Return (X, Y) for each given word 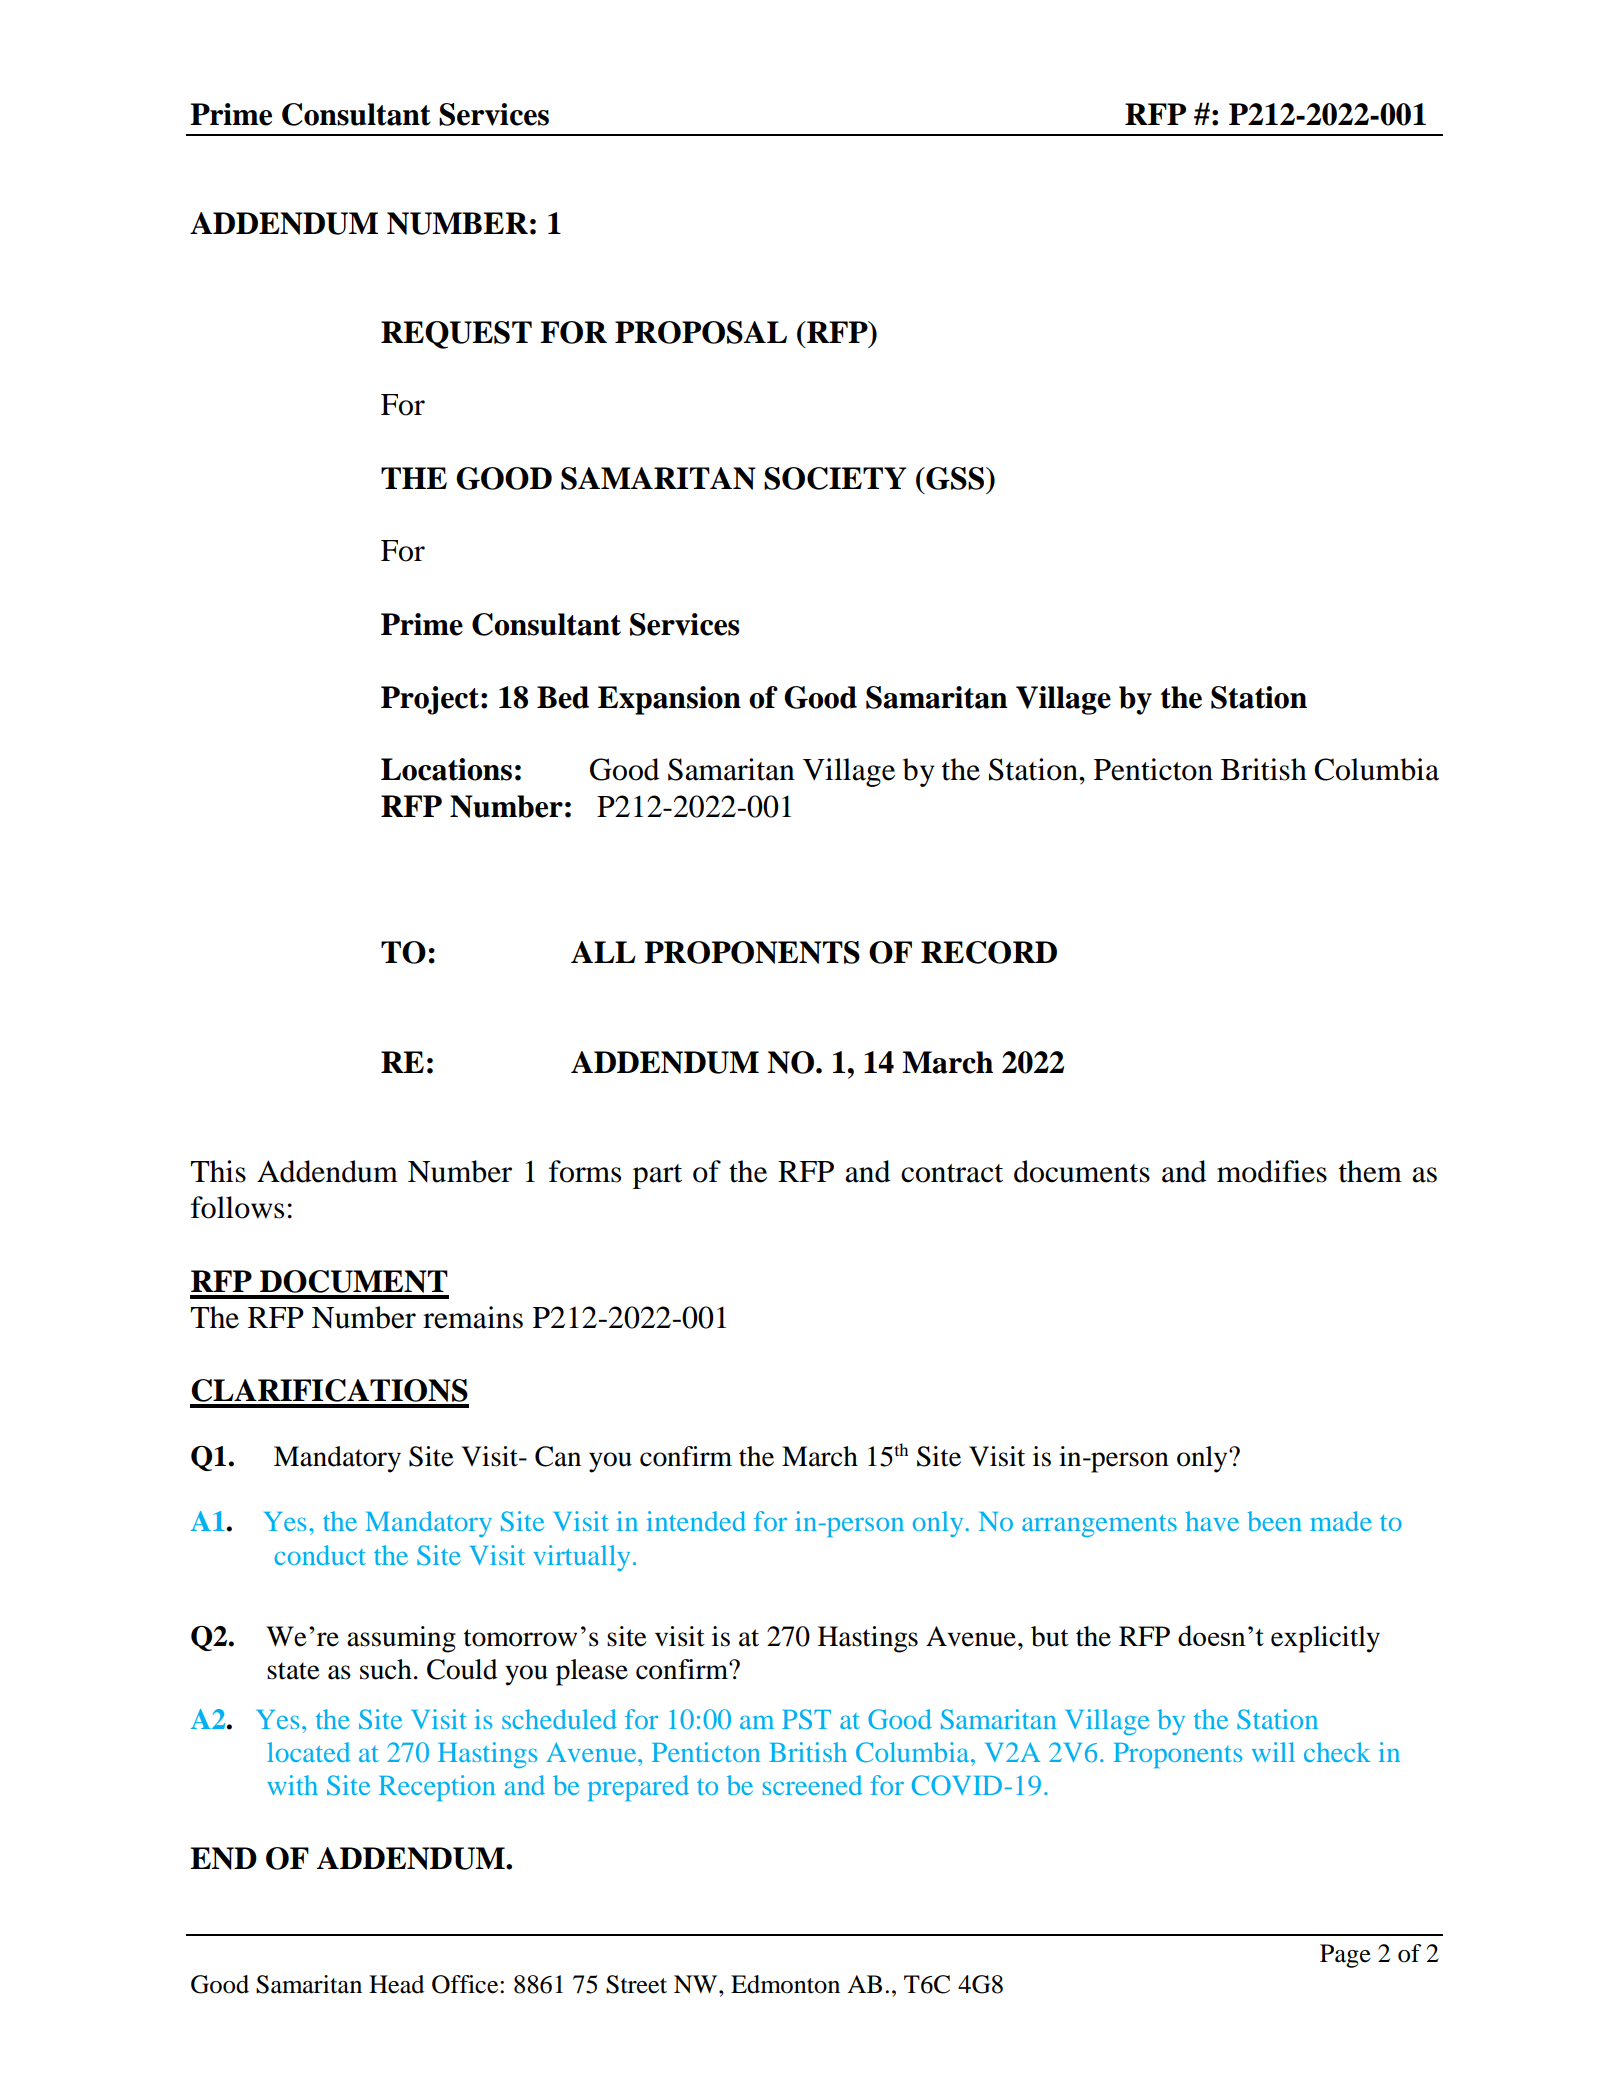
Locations (446, 769)
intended (696, 1521)
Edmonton (785, 1984)
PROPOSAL (701, 332)
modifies (1272, 1171)
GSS (955, 478)
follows (237, 1207)
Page (1345, 1956)
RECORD (989, 952)
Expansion (669, 700)
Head (396, 1984)
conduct (320, 1555)
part (657, 1176)
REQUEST (456, 335)
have (1212, 1521)
